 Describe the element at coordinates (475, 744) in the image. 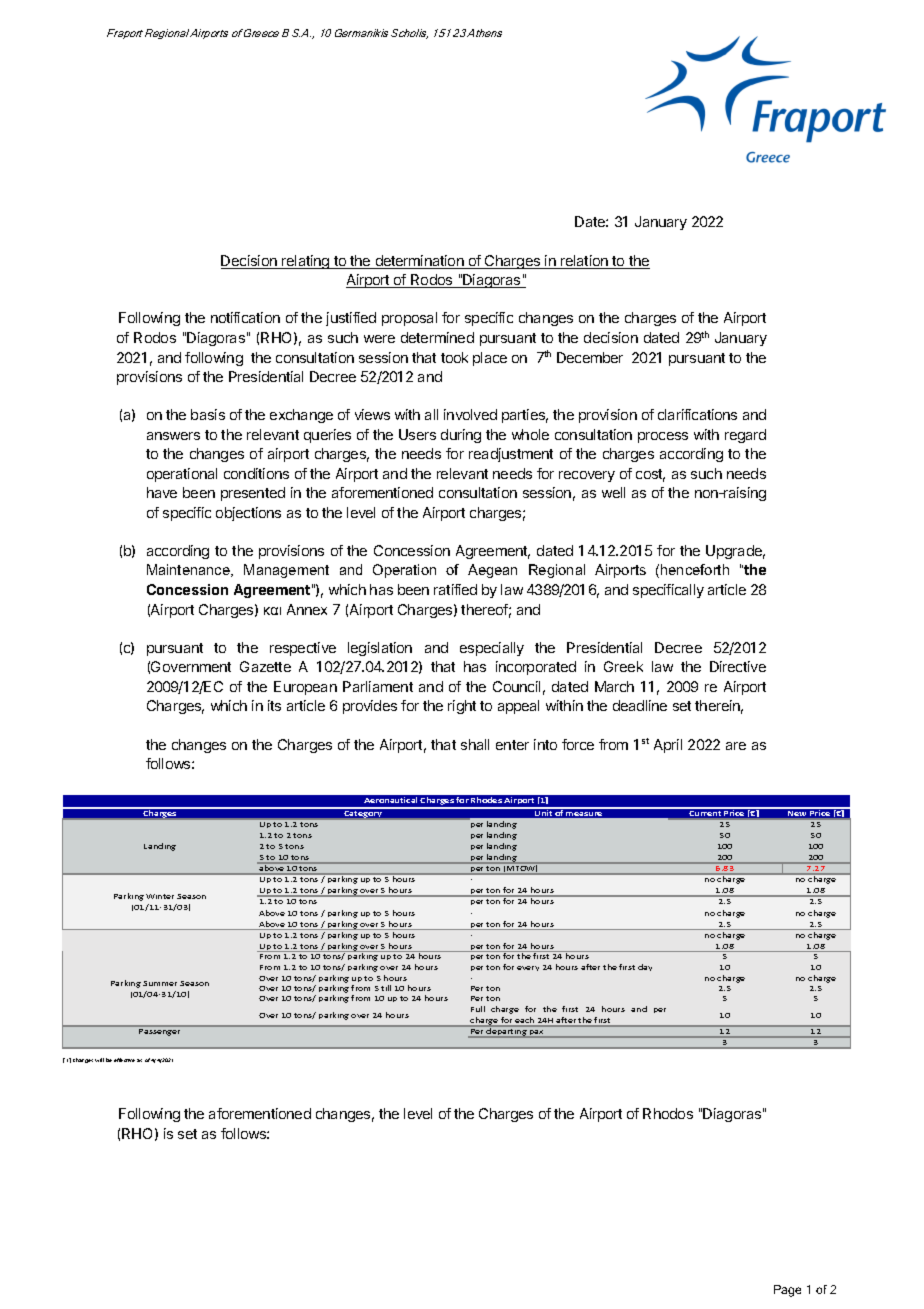

I see `shall` at that location.
